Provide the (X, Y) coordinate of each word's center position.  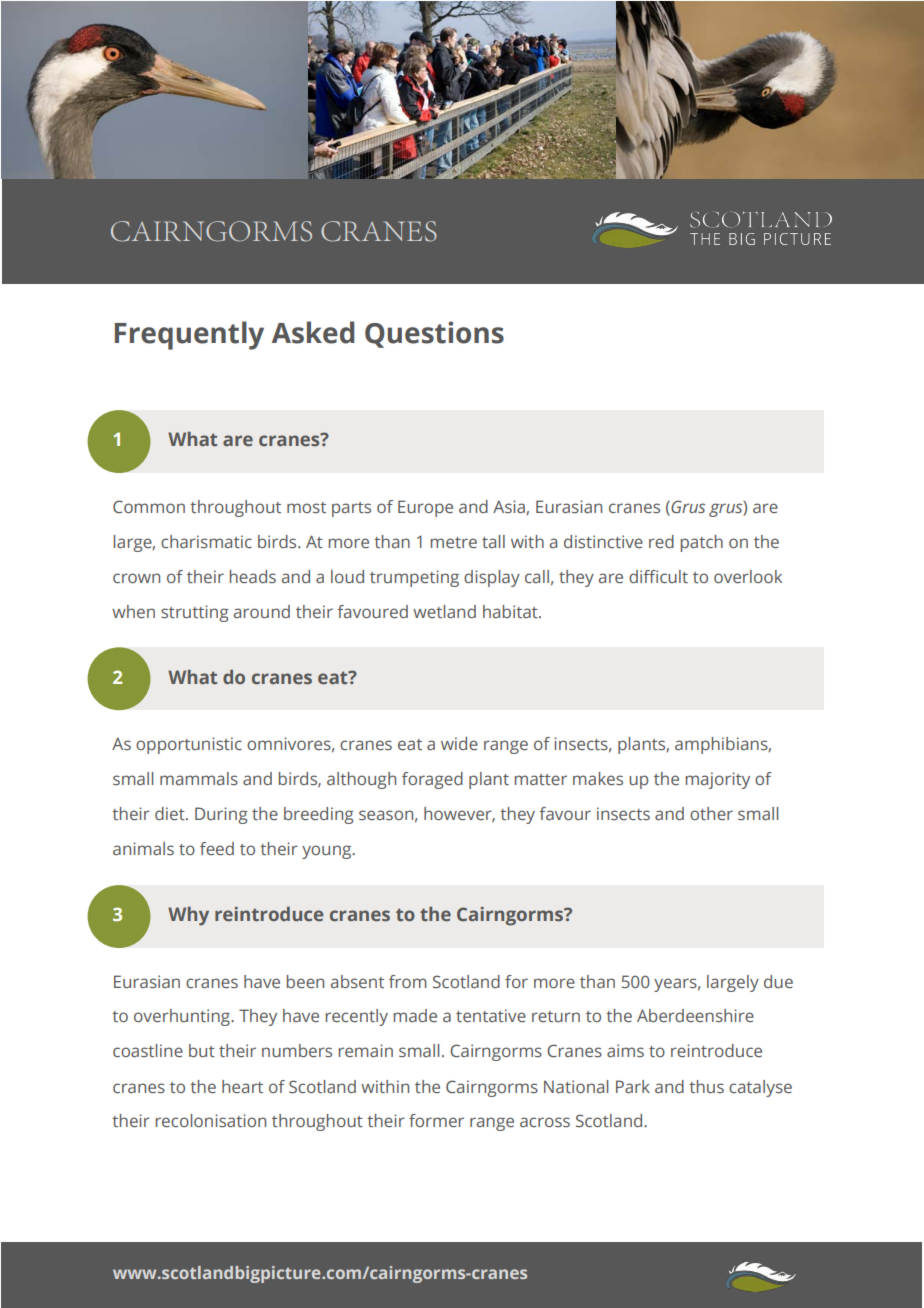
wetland (444, 611)
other (711, 813)
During (221, 815)
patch (702, 543)
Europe (425, 508)
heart (242, 1086)
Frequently (189, 335)
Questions (434, 334)
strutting (195, 613)
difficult (658, 576)
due (778, 981)
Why (188, 916)
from (408, 981)
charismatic (206, 541)
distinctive (603, 541)
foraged (432, 780)
